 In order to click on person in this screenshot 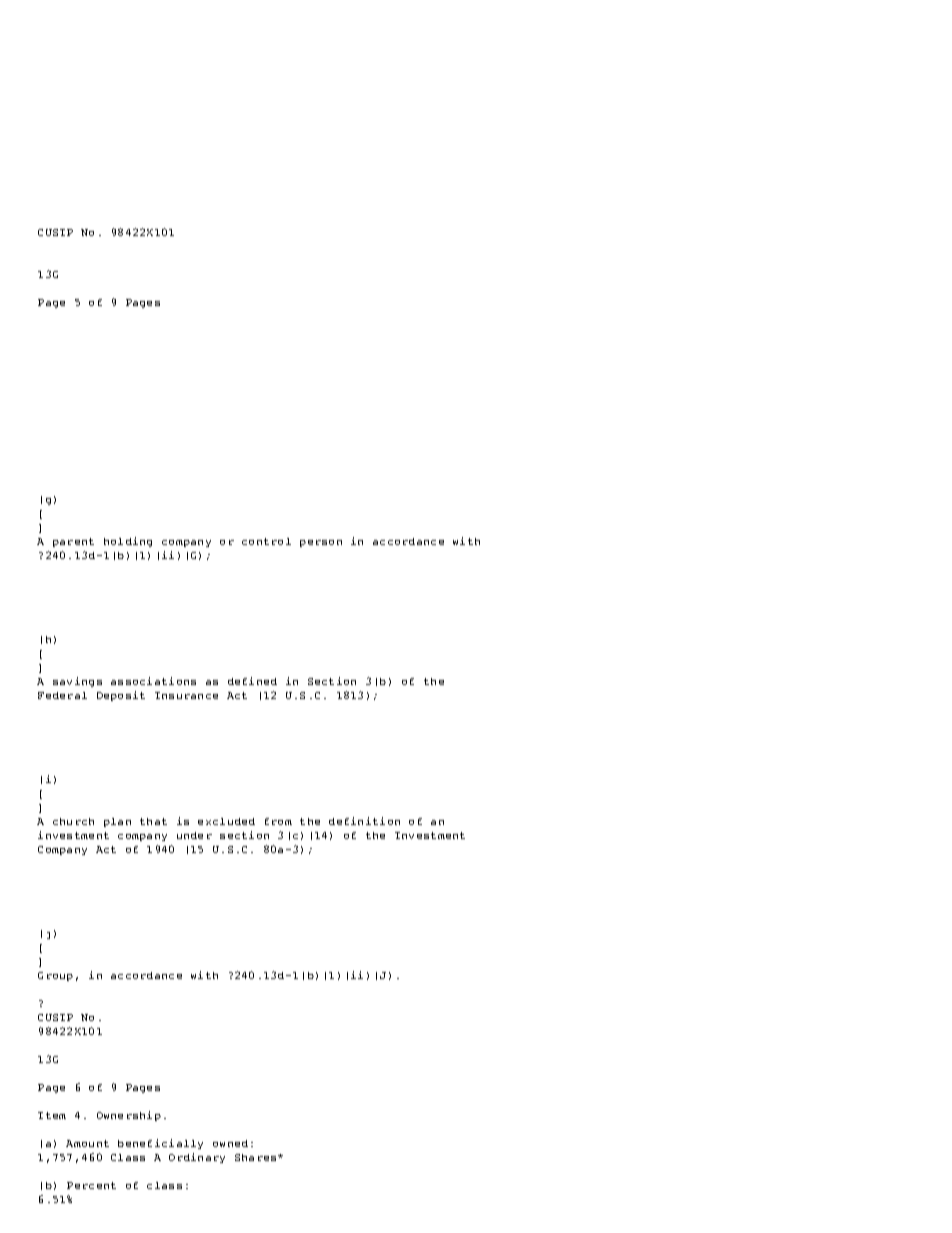, I will do `click(321, 543)`.
